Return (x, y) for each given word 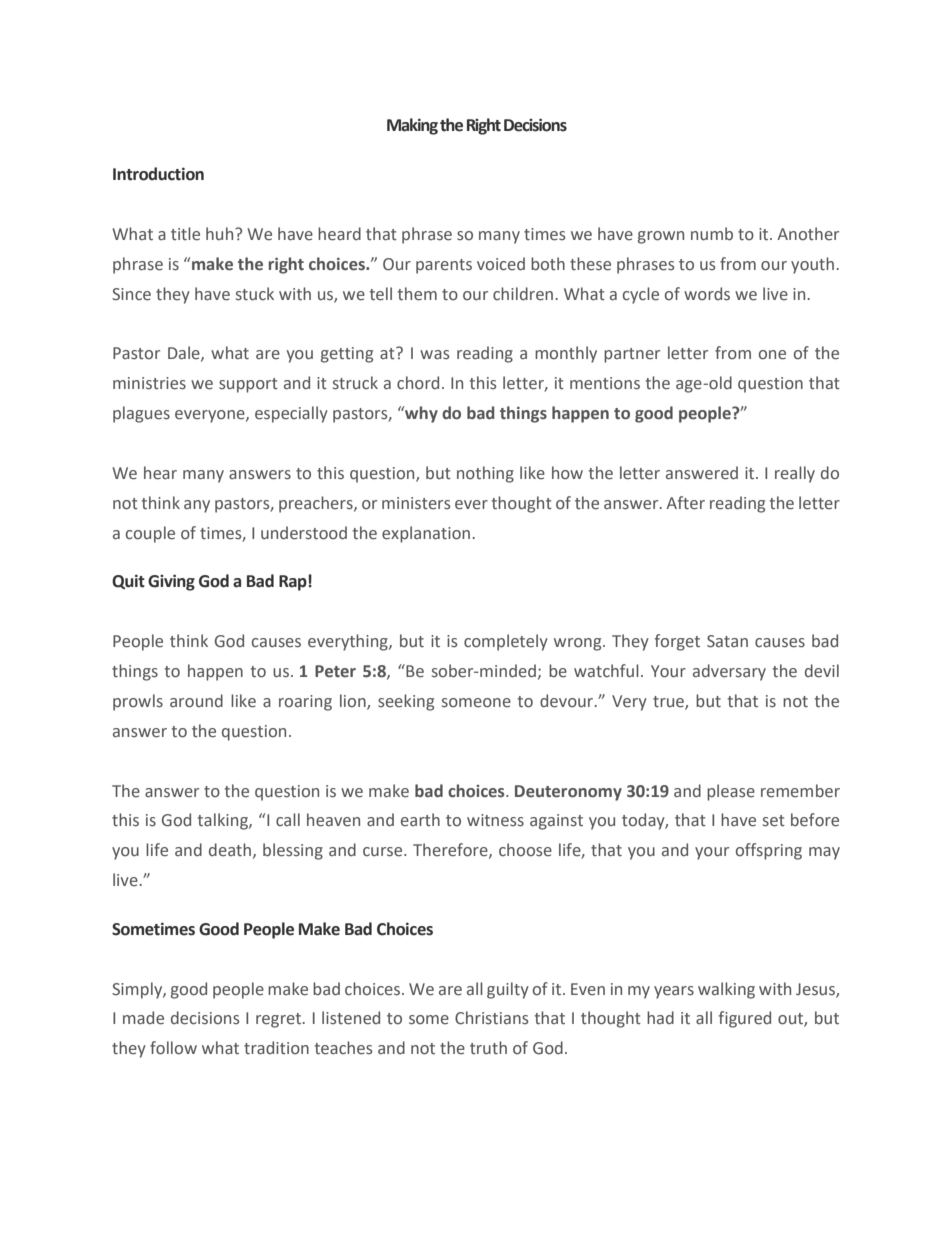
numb (712, 234)
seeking (406, 702)
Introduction (158, 174)
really (795, 474)
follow (173, 1048)
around (196, 701)
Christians (491, 1018)
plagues (141, 414)
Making (412, 126)
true (669, 702)
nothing (485, 474)
